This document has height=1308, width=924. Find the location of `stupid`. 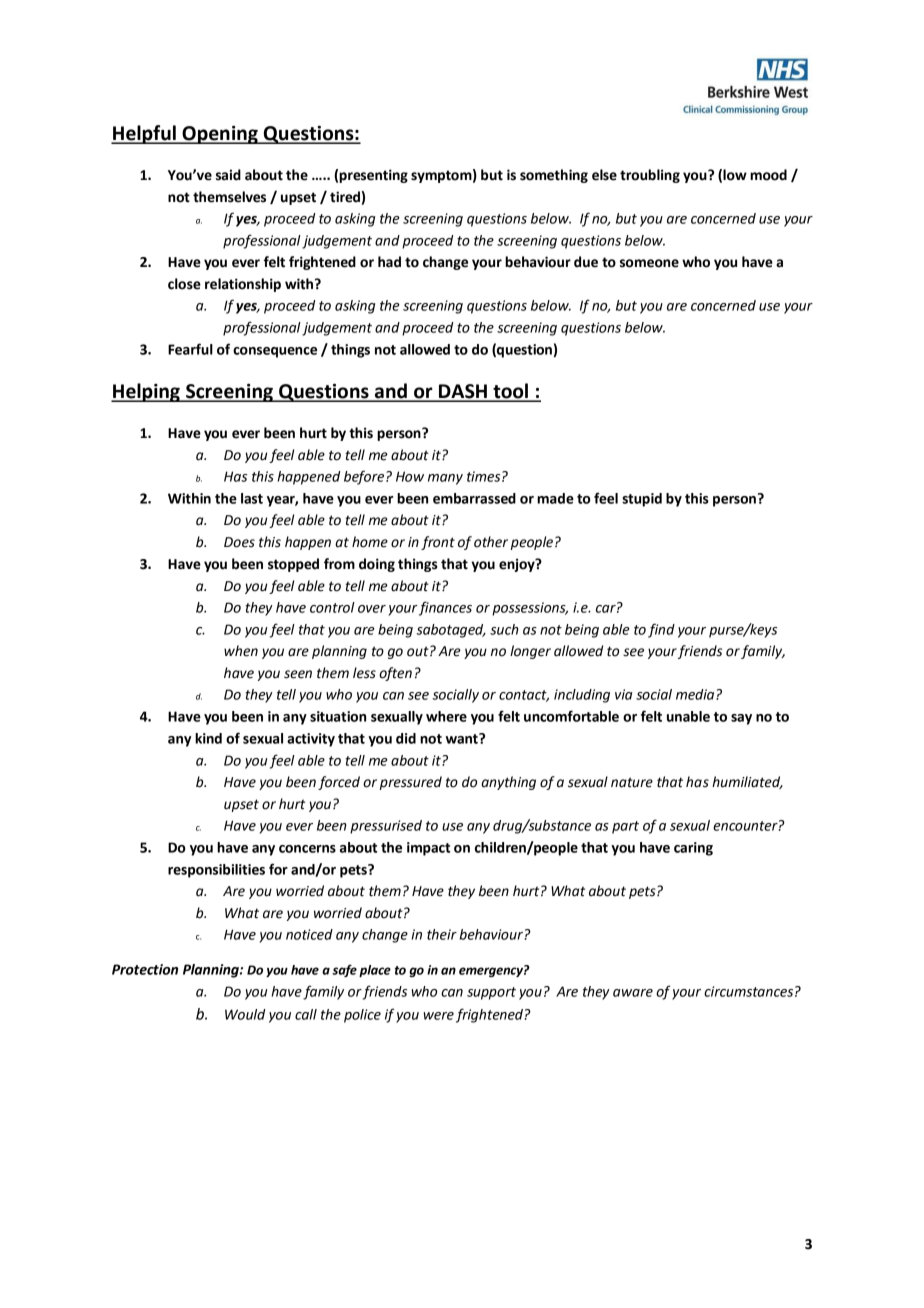

stupid is located at coordinates (642, 500).
